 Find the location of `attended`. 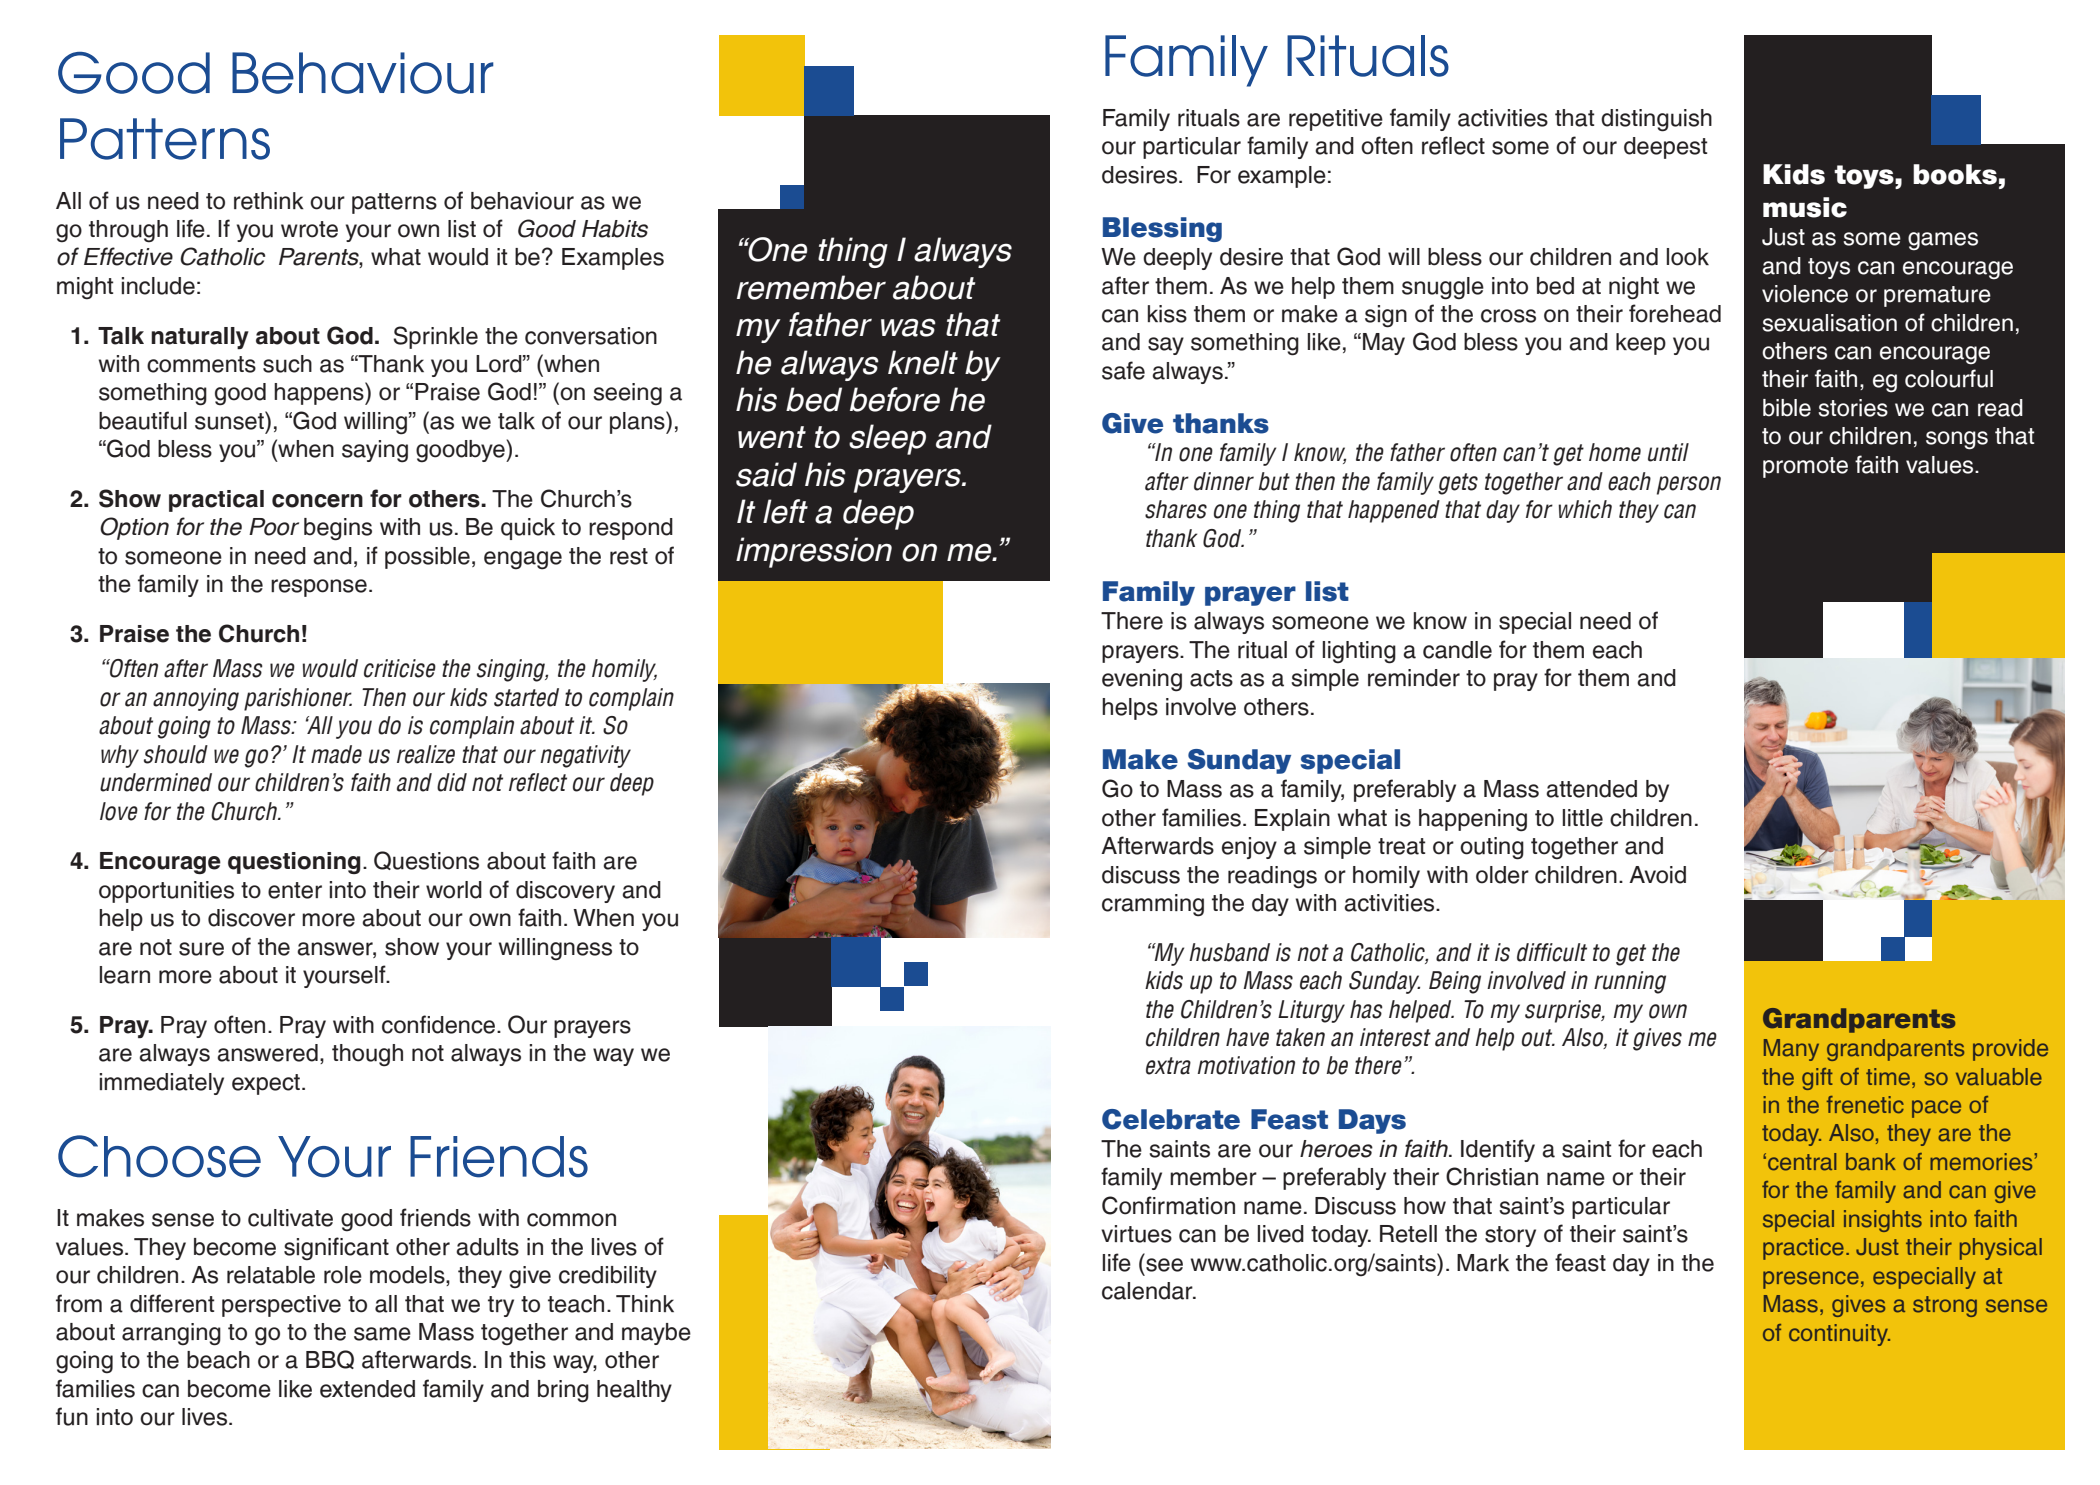

attended is located at coordinates (1591, 789).
